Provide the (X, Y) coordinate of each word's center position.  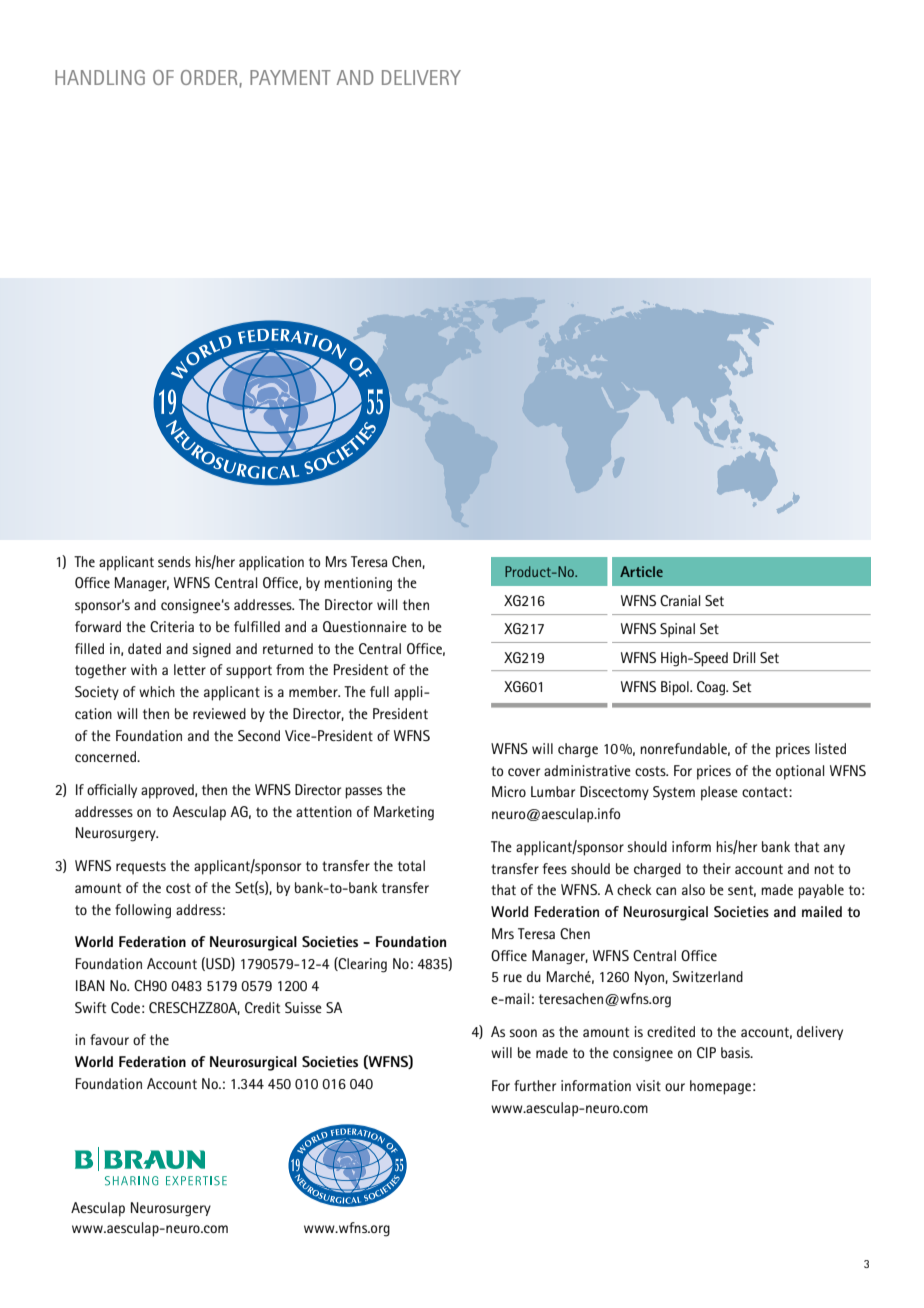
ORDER (210, 78)
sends (174, 561)
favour (109, 1039)
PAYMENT (290, 77)
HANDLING (100, 77)
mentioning (358, 584)
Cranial (680, 600)
